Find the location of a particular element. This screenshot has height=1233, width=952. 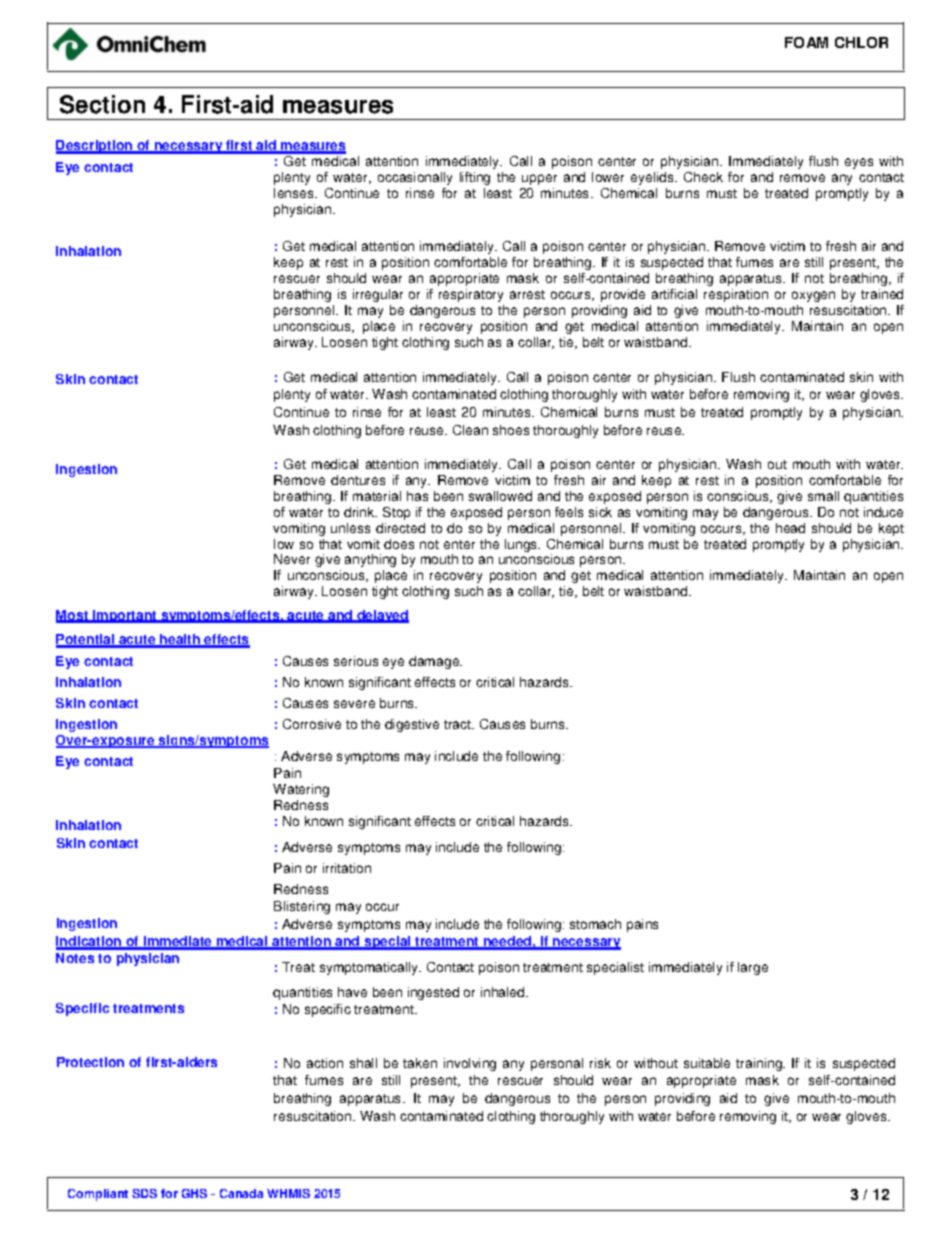

large is located at coordinates (753, 968).
